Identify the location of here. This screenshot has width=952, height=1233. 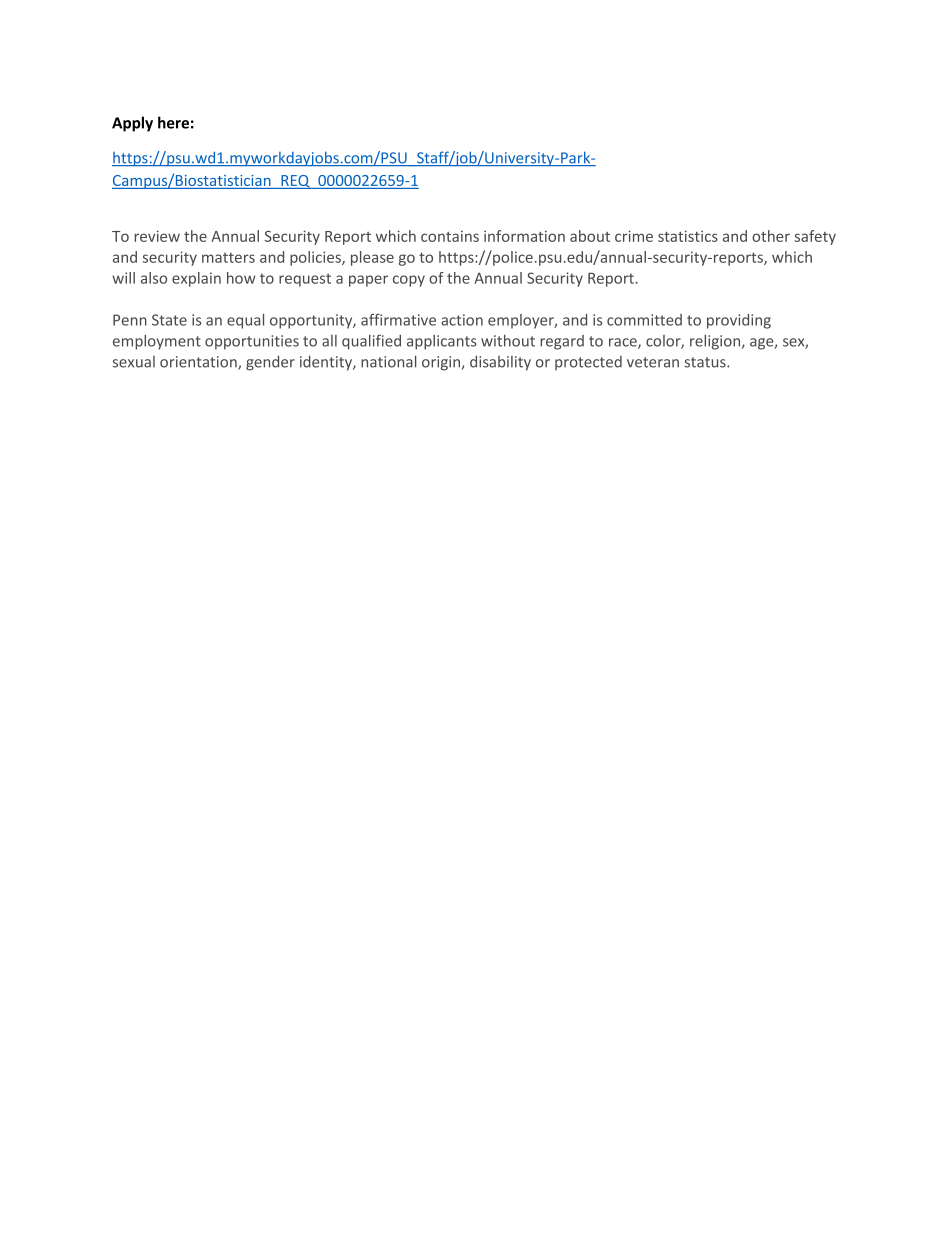
(173, 122).
